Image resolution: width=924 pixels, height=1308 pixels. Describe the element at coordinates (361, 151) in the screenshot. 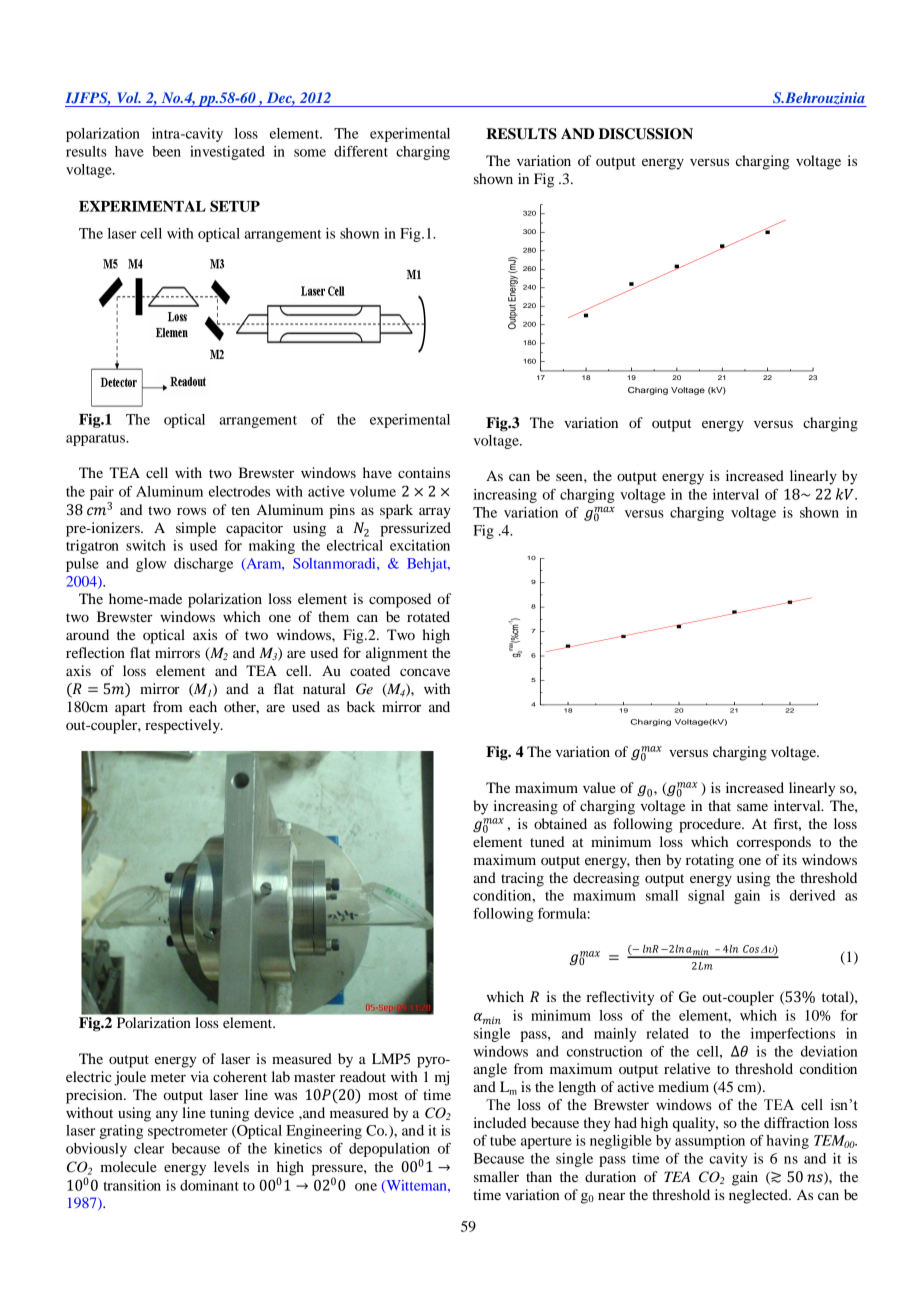

I see `different` at that location.
